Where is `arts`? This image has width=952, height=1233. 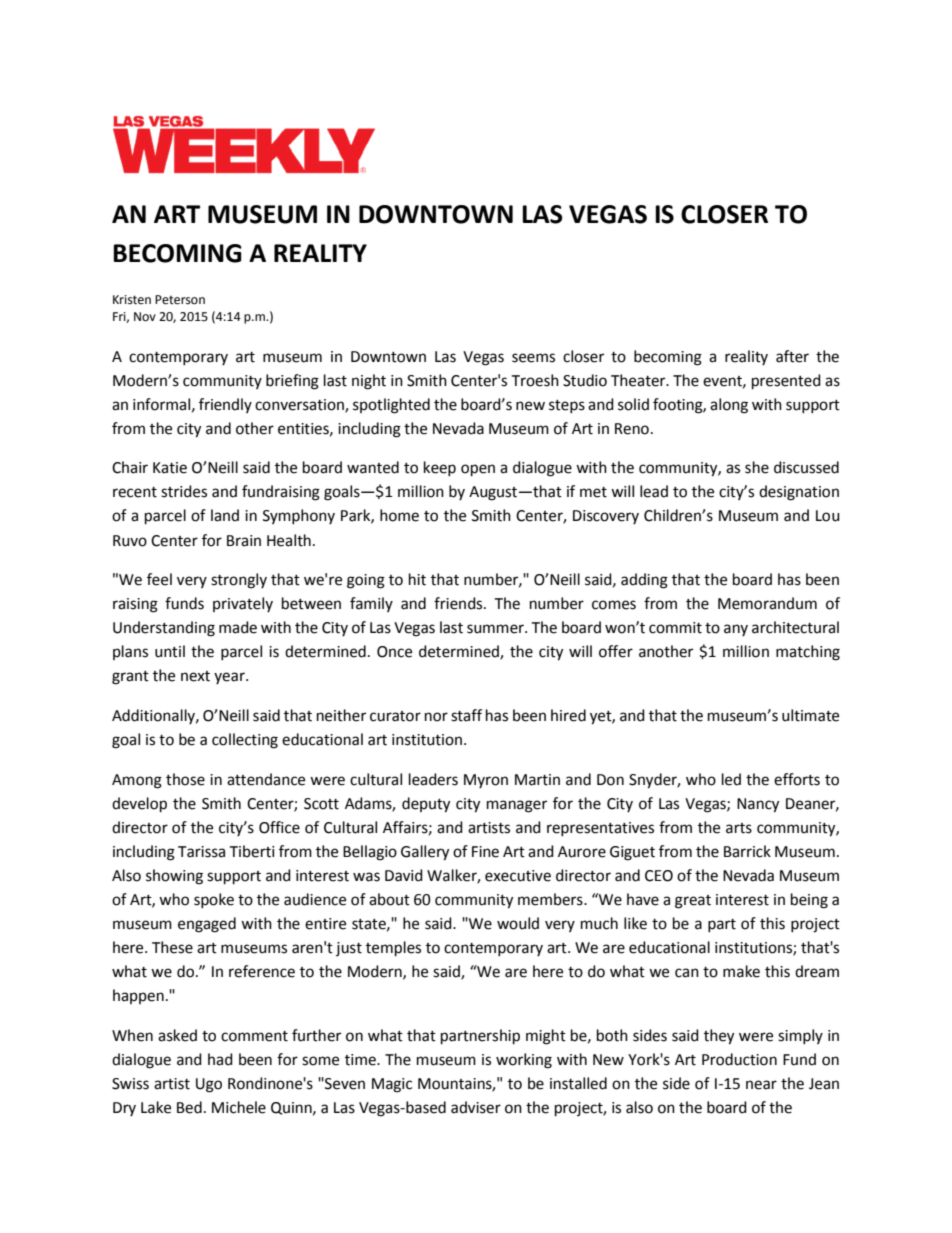 arts is located at coordinates (739, 828).
